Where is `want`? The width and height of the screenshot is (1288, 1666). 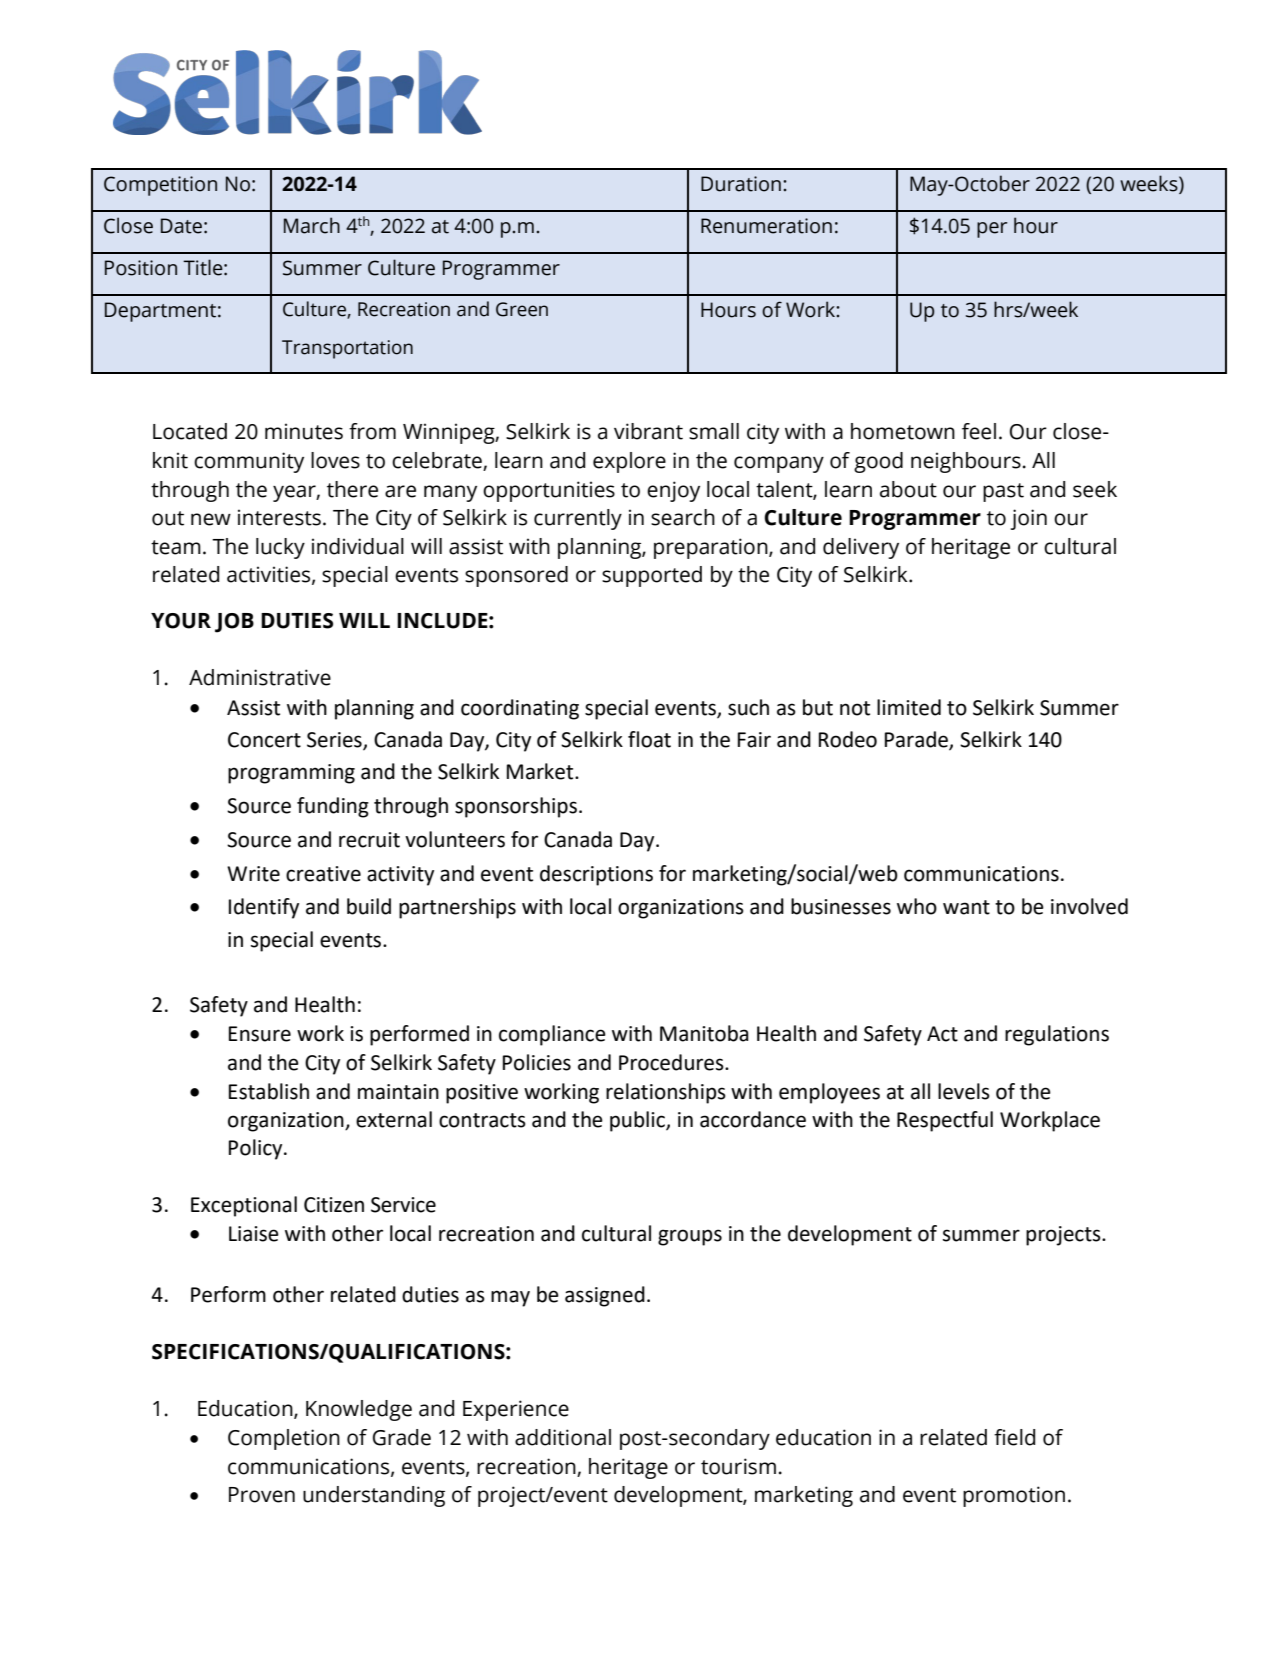 want is located at coordinates (966, 907).
